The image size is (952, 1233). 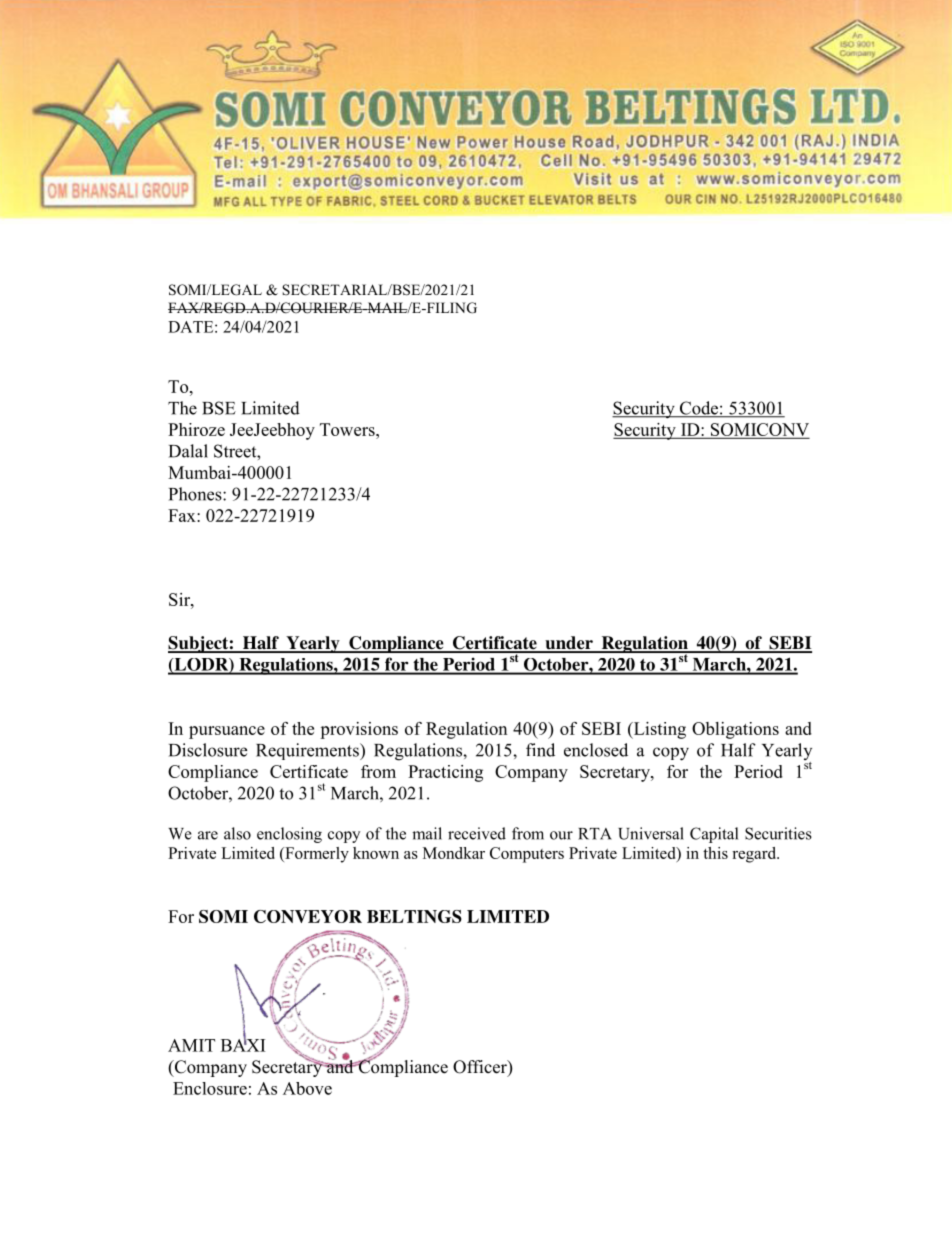 I want to click on Towers, so click(x=348, y=429).
